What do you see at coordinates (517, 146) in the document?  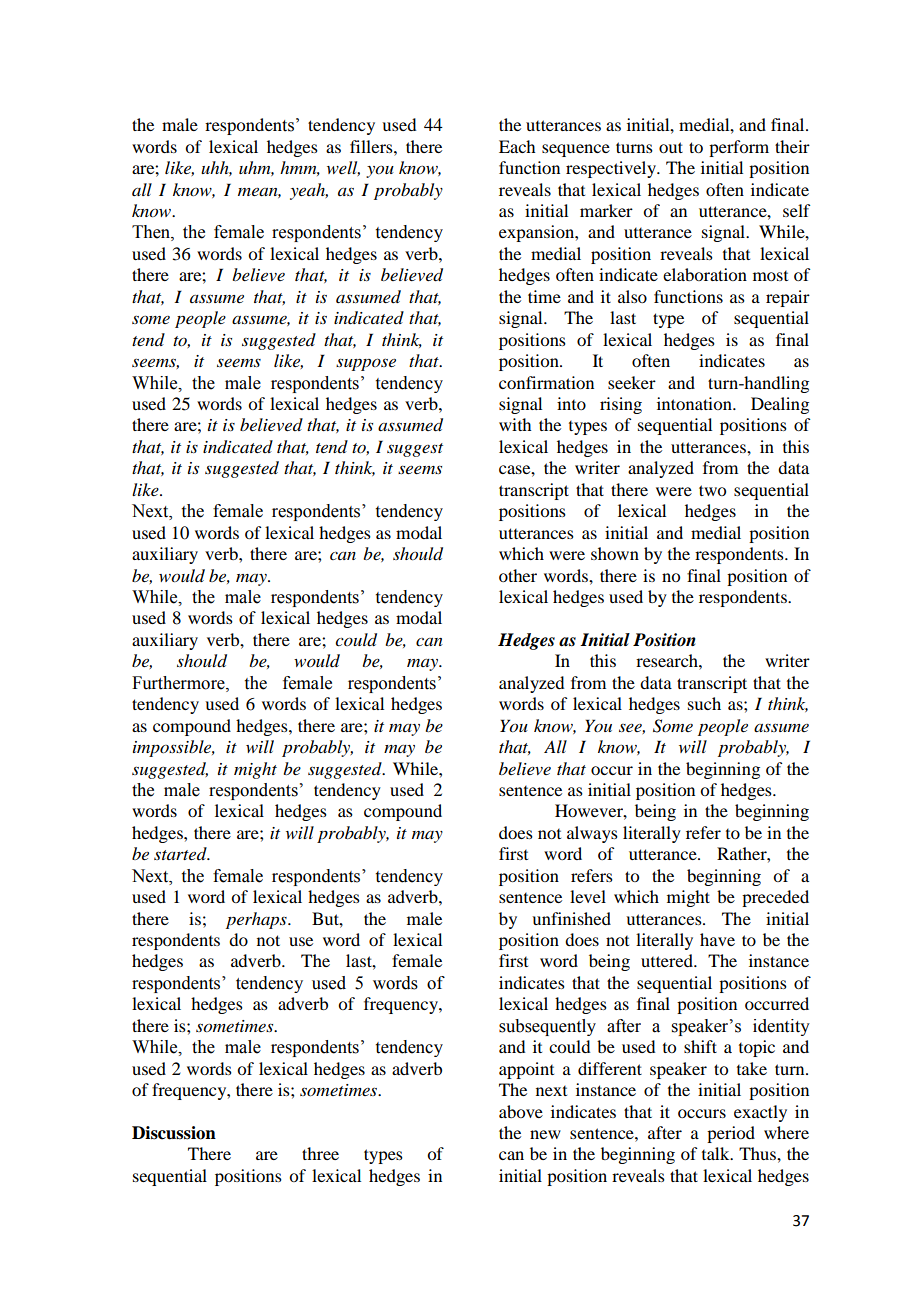 I see `Each` at bounding box center [517, 146].
